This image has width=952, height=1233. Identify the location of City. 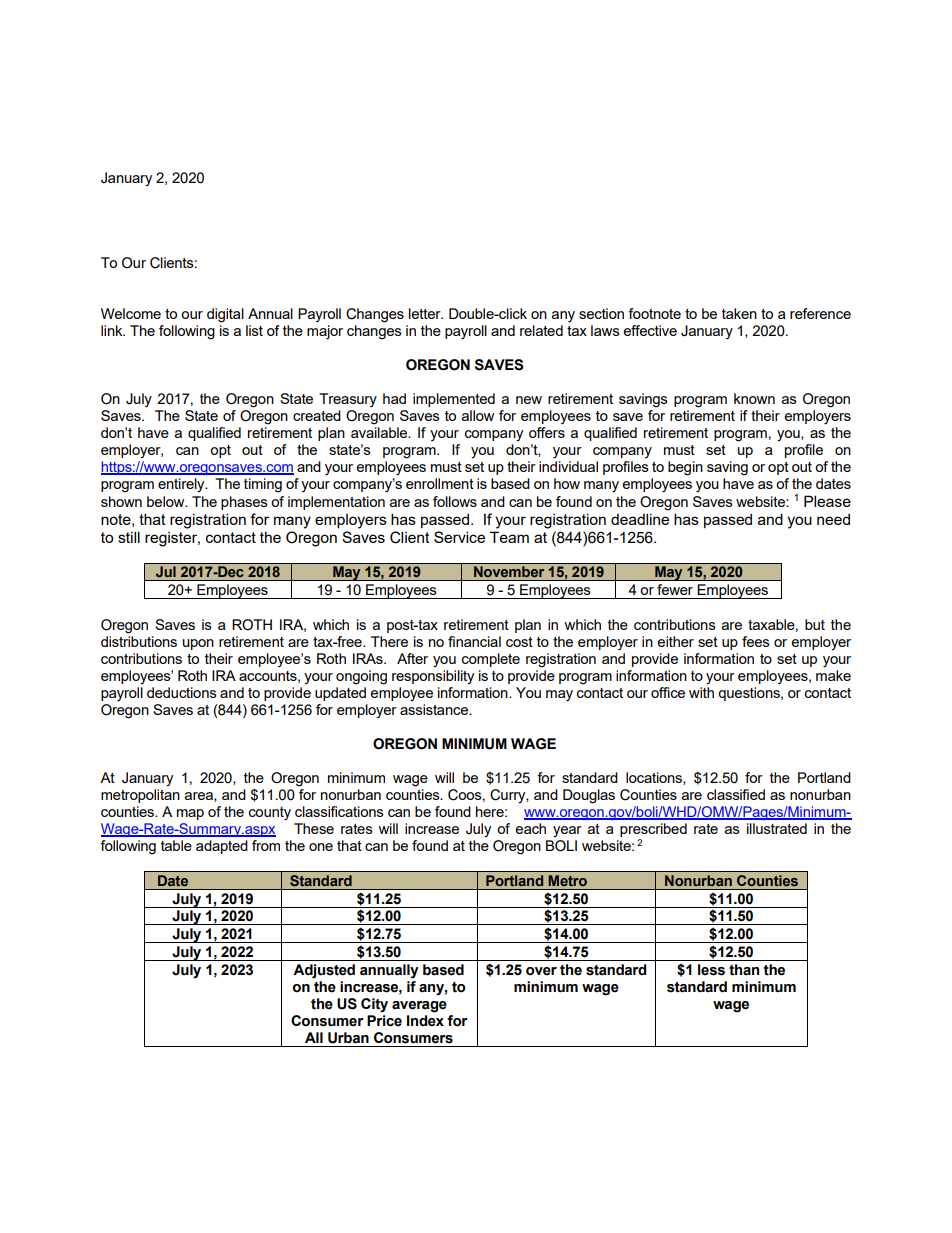
(374, 1005).
